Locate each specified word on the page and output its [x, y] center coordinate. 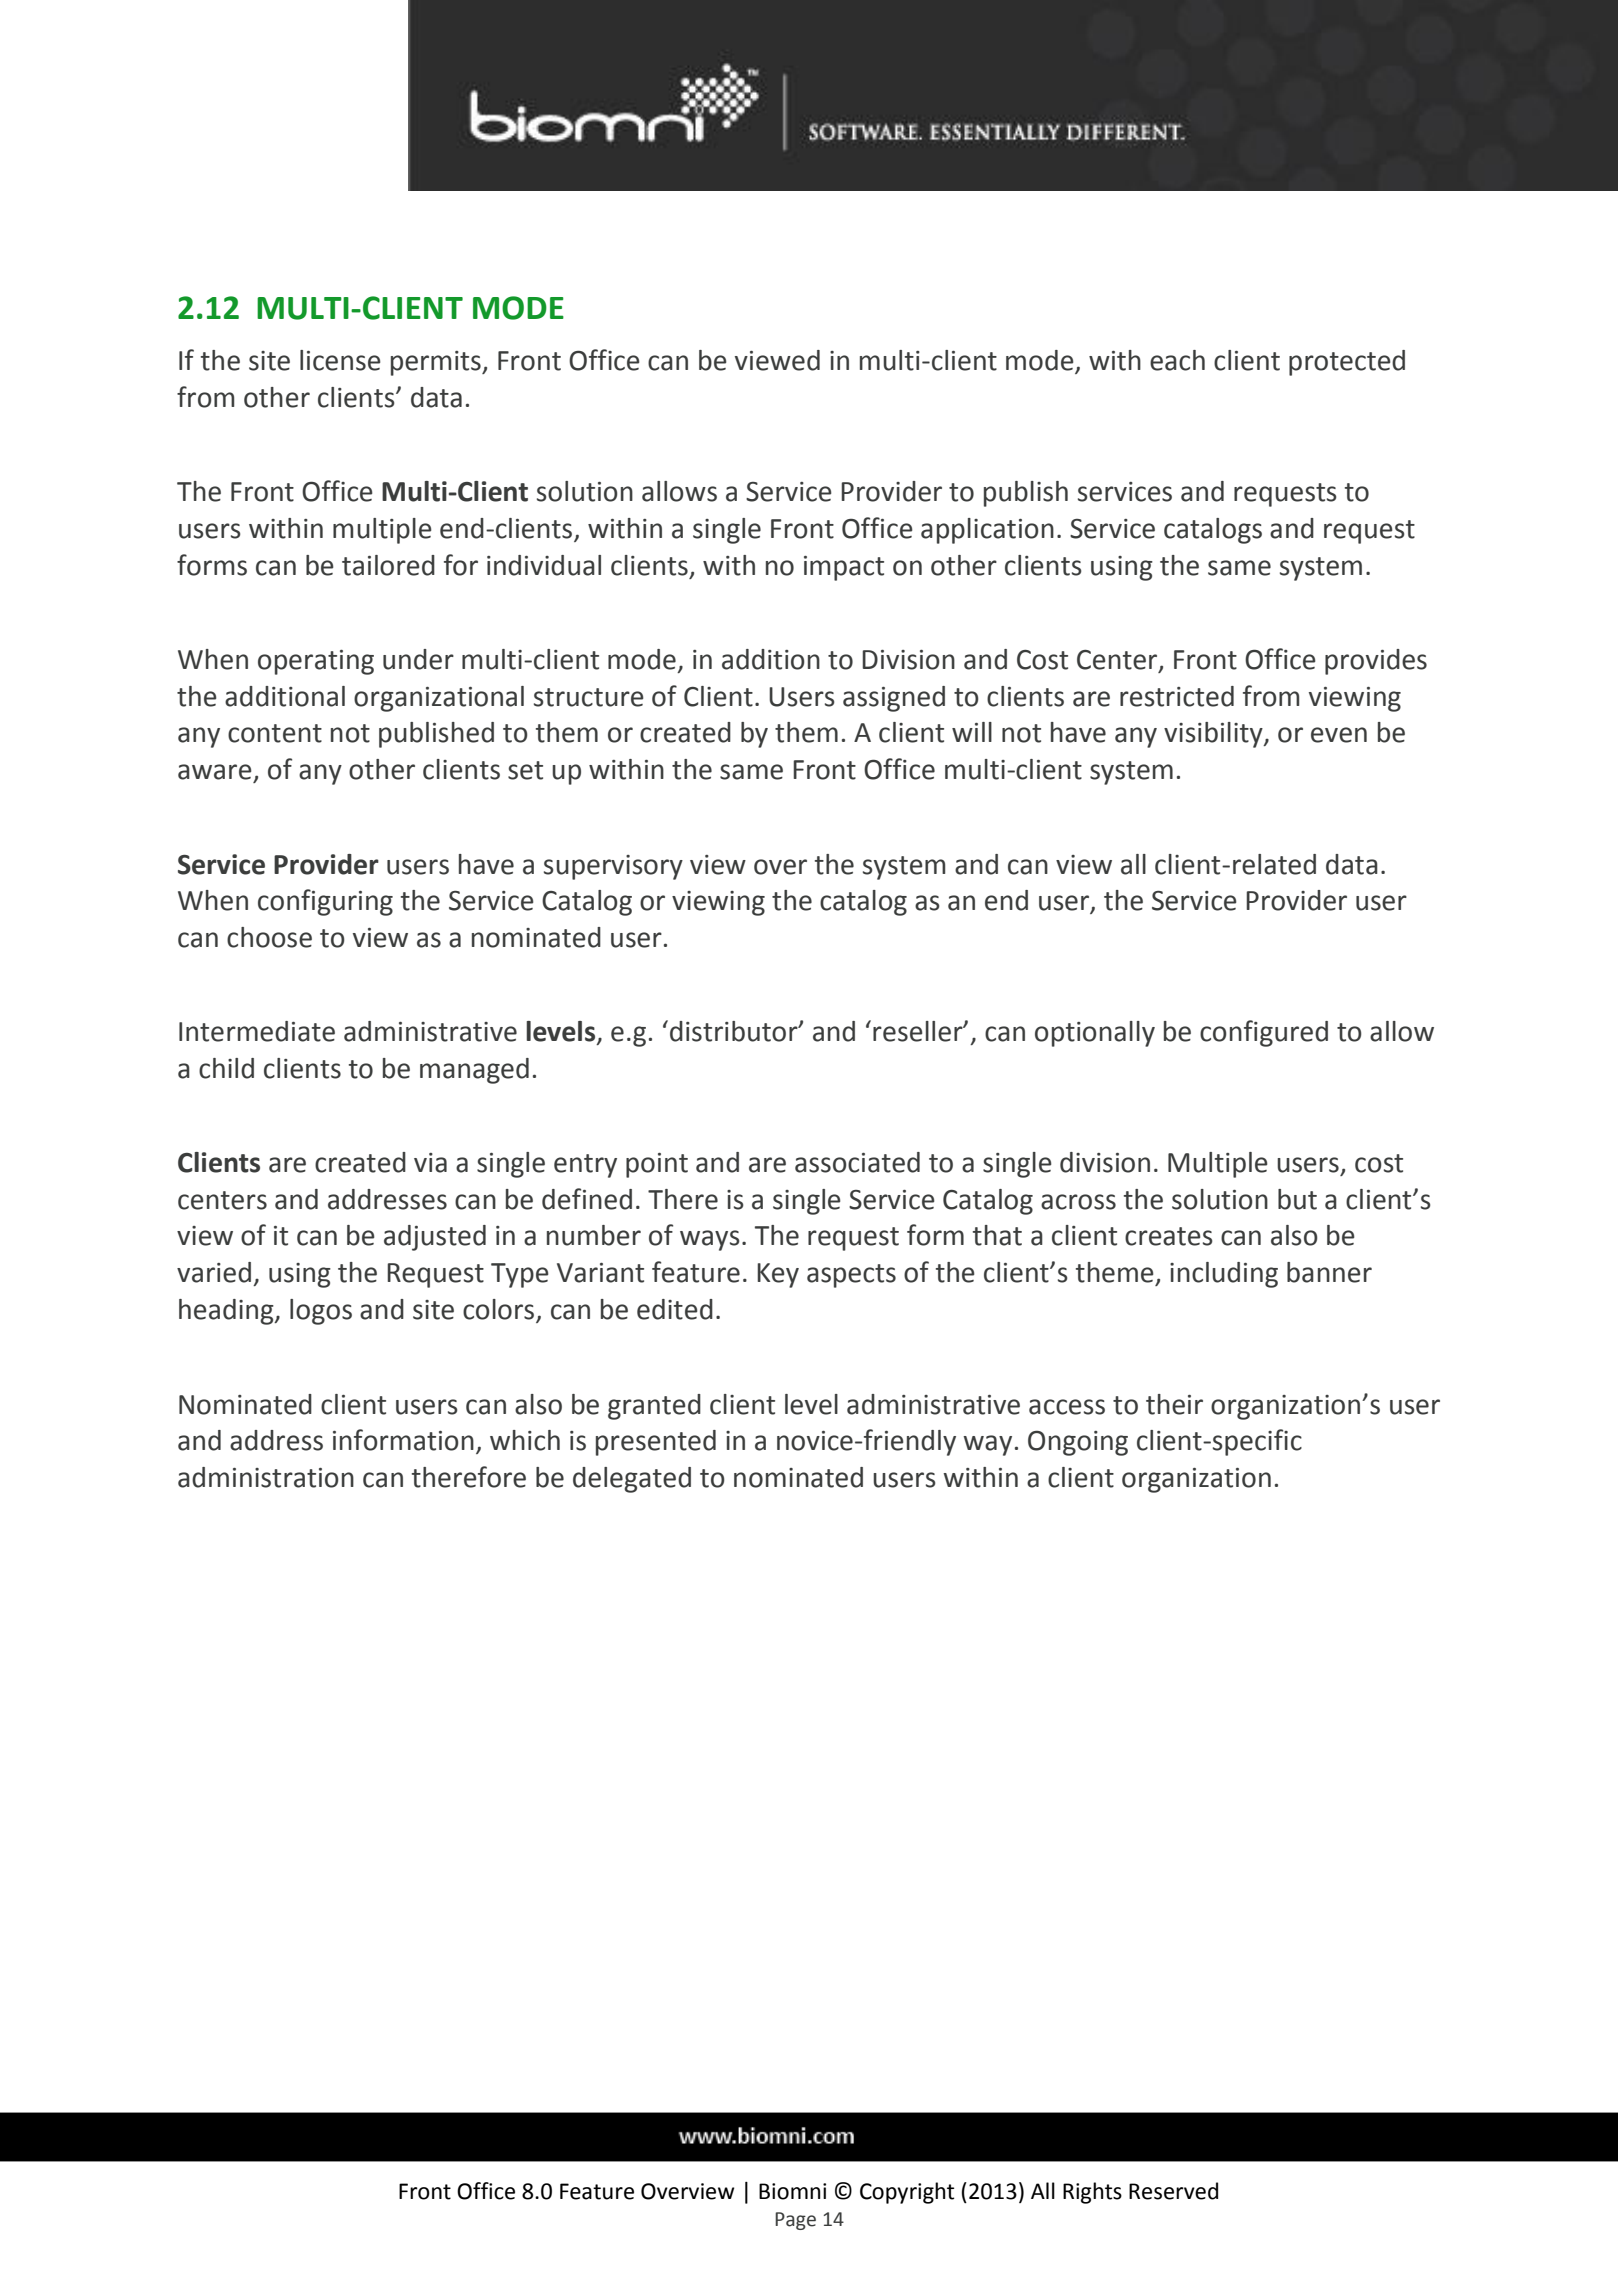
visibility [1214, 735]
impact [844, 568]
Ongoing [1078, 1443]
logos [321, 1312]
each [1177, 360]
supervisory [613, 867]
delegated [632, 1480]
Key [778, 1275]
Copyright [907, 2193]
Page [795, 2221]
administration [266, 1477]
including [1224, 1275]
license [340, 360]
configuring [325, 902]
